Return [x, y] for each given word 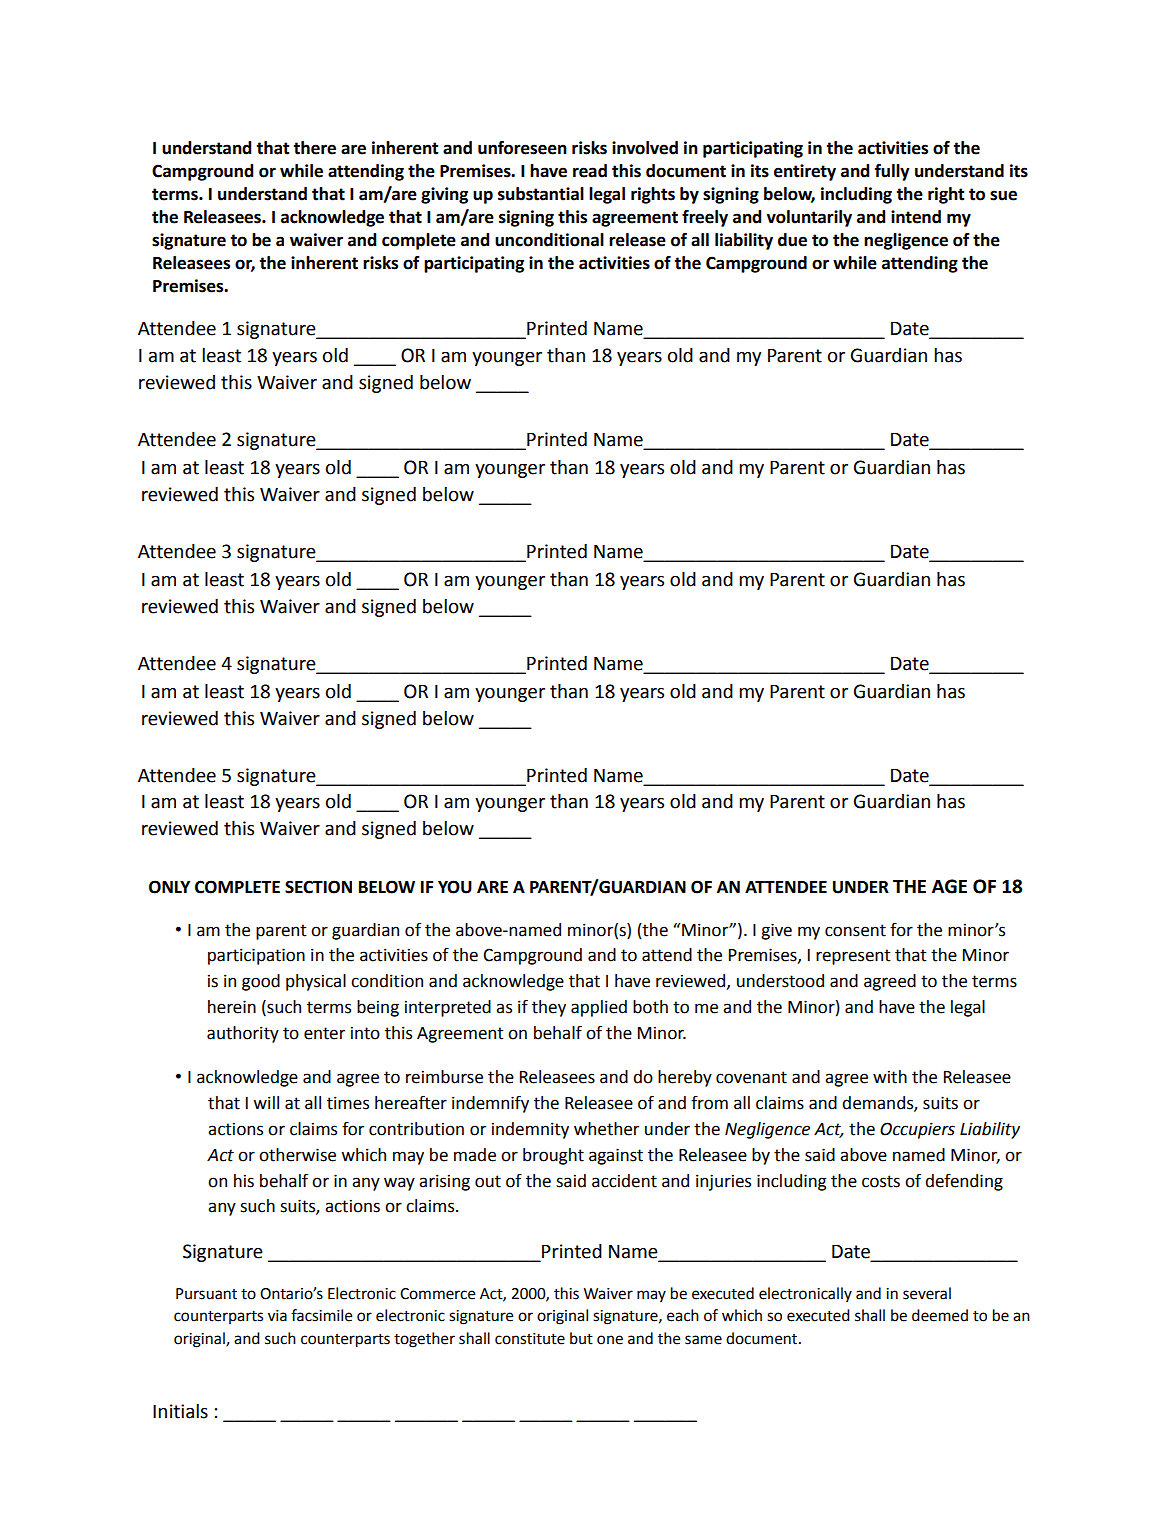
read [590, 171]
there [315, 148]
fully [892, 172]
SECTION [318, 887]
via [277, 1316]
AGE [949, 886]
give [776, 931]
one [610, 1340]
